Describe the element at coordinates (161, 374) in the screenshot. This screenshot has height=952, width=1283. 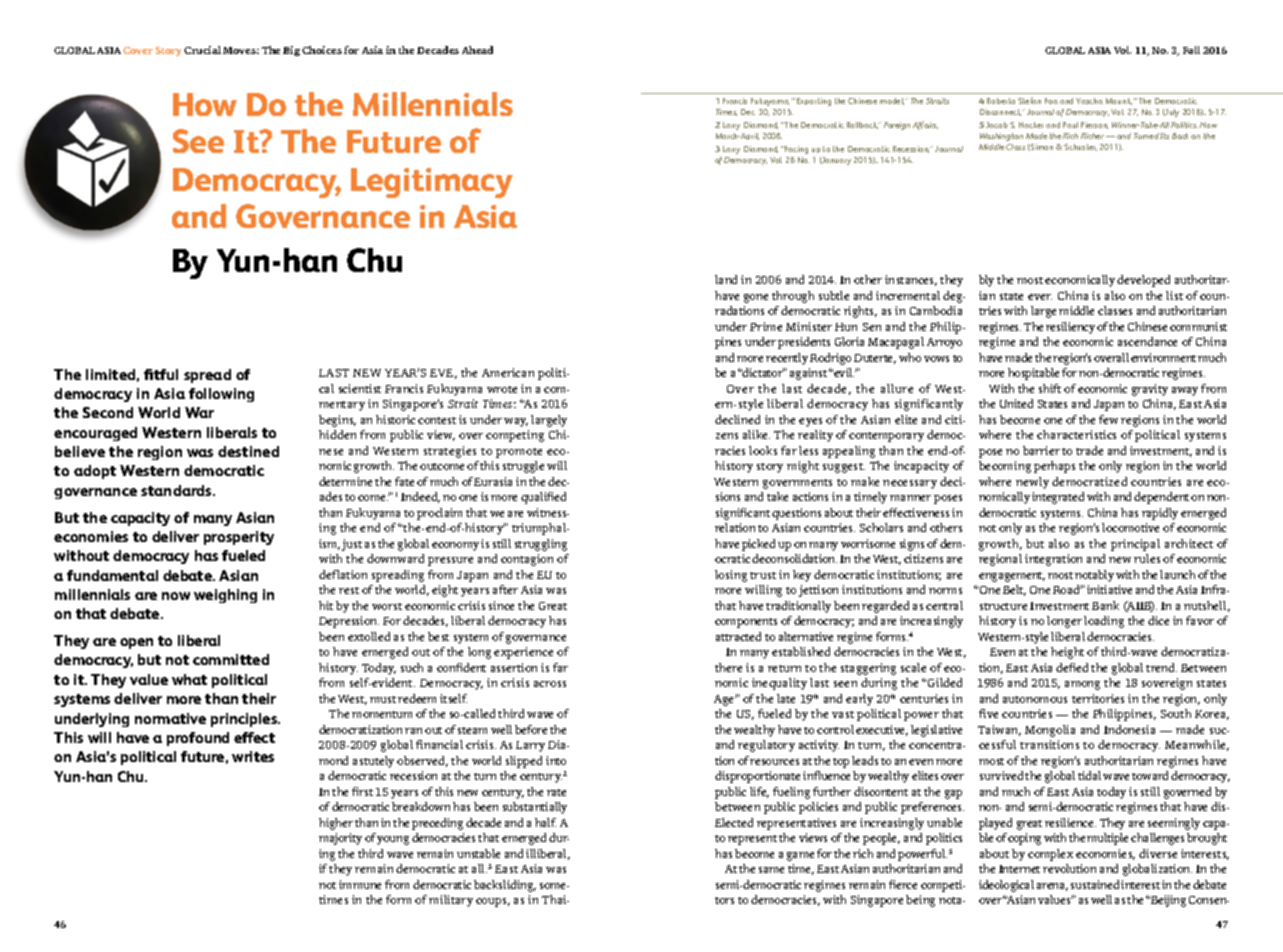
I see `fitful` at that location.
